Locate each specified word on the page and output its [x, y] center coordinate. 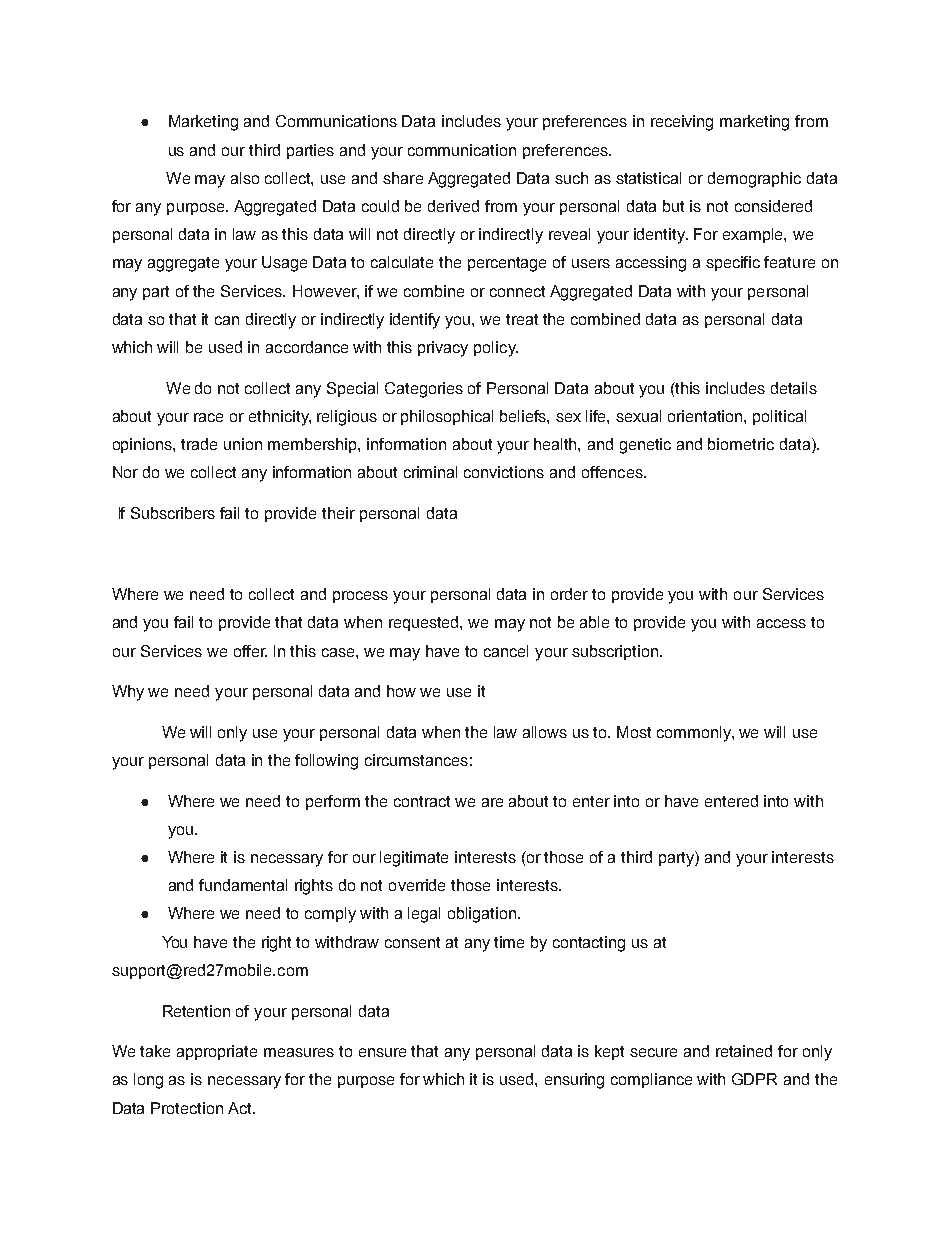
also [245, 178]
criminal [430, 472]
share [403, 178]
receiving [682, 123]
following [326, 762]
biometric [741, 444]
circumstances [416, 760]
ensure [382, 1052]
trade [199, 444]
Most [634, 732]
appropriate [217, 1052]
